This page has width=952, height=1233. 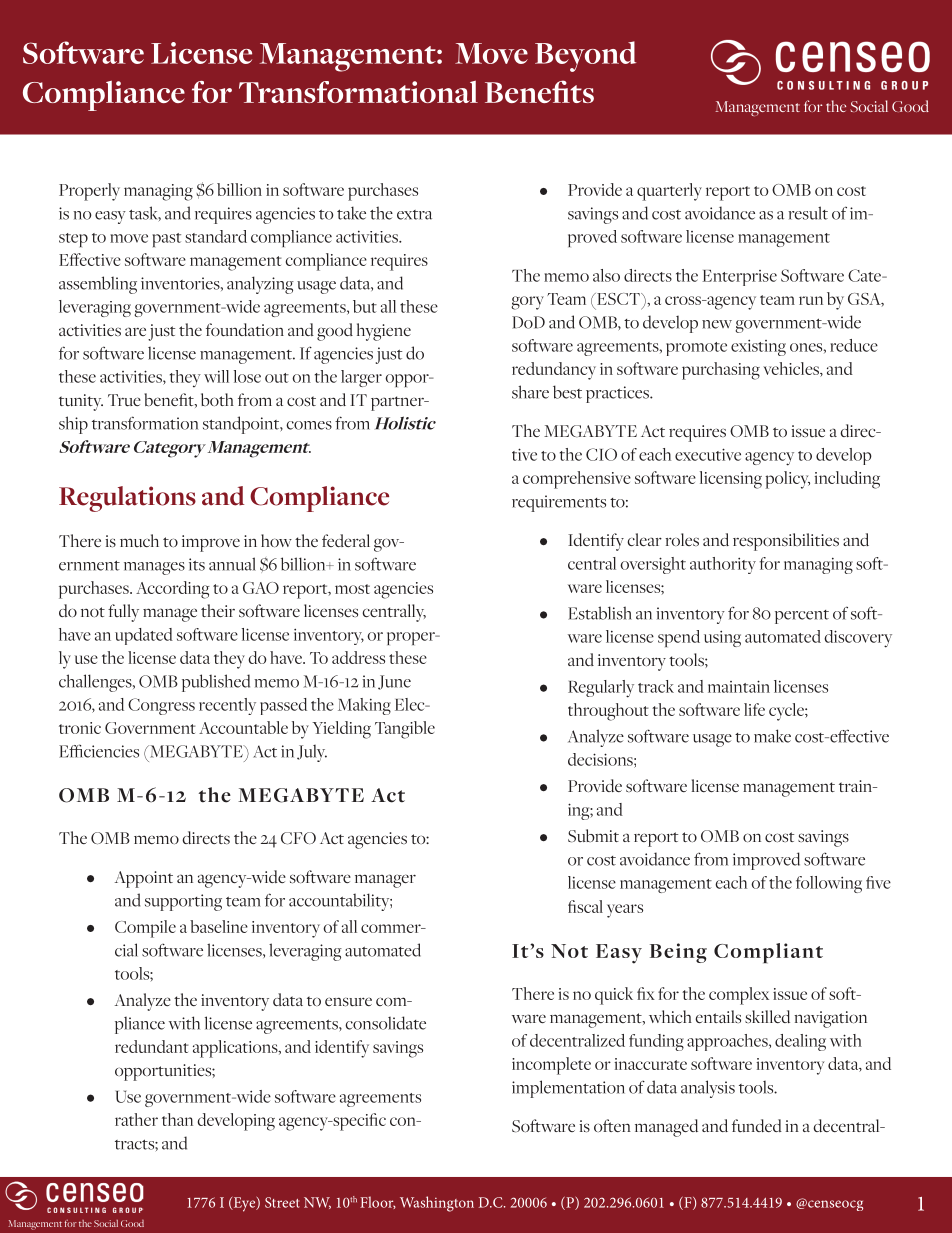 I want to click on Congress, so click(x=161, y=706).
